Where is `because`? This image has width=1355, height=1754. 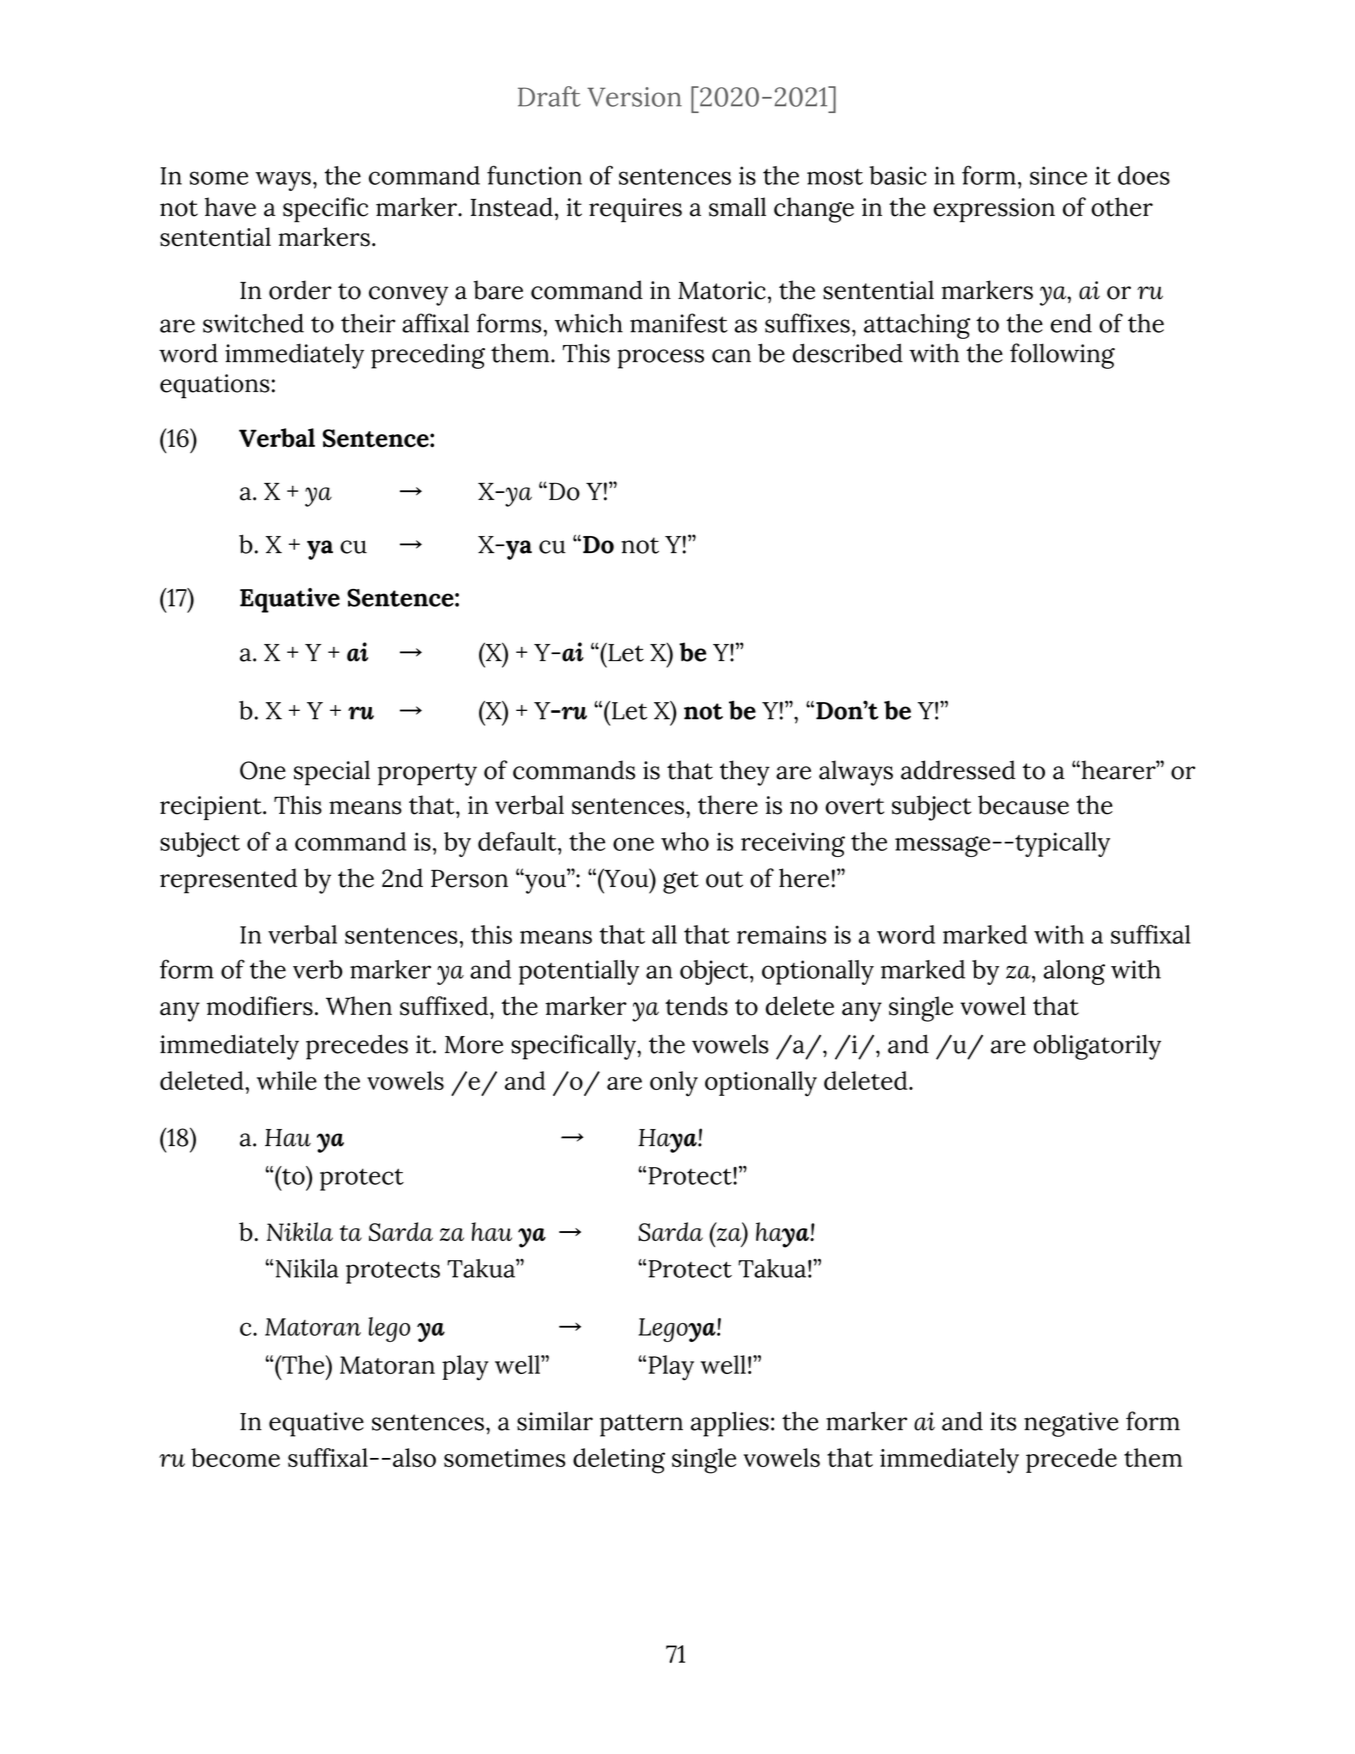 because is located at coordinates (1023, 805).
